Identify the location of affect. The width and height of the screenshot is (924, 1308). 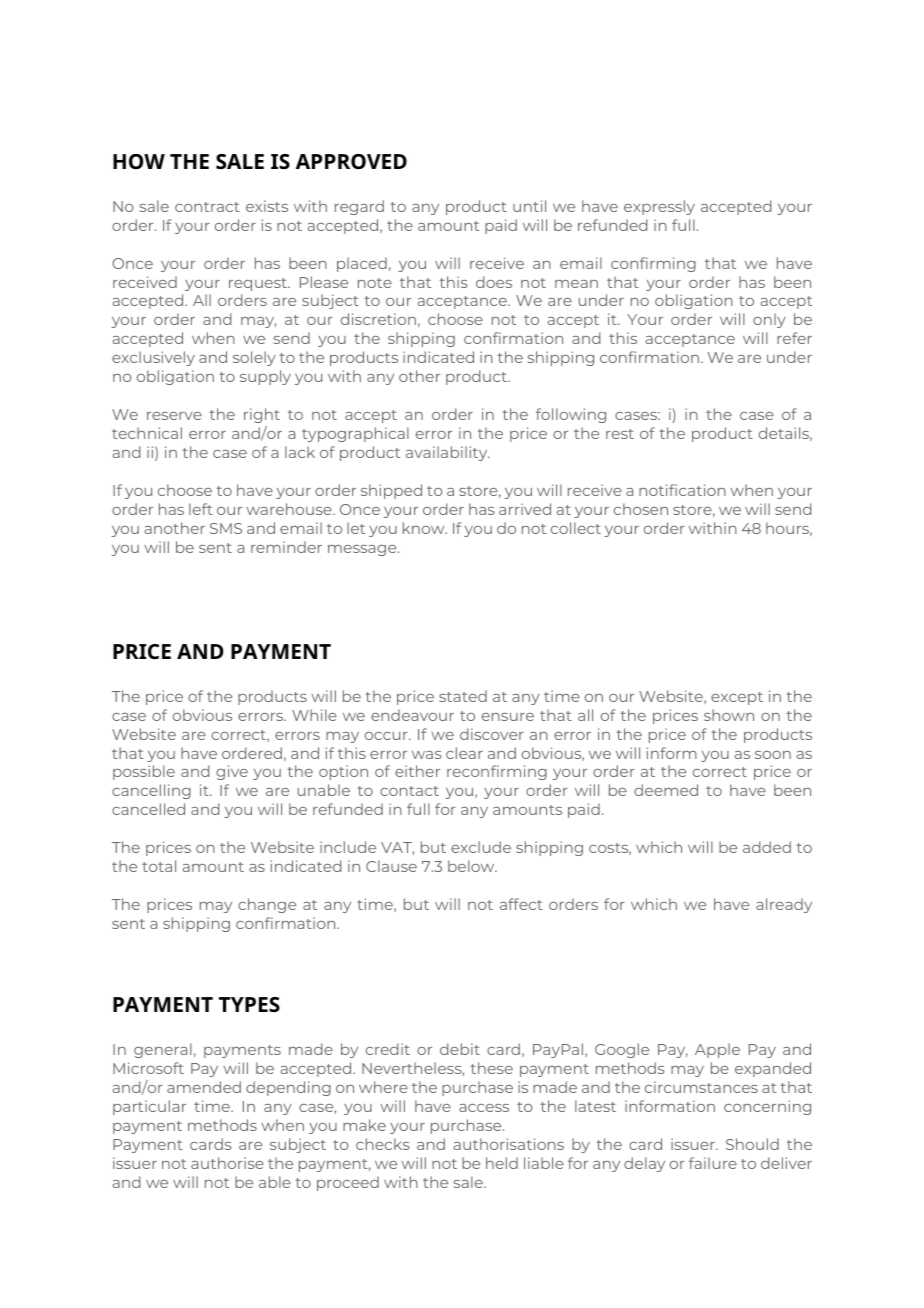
(521, 904).
